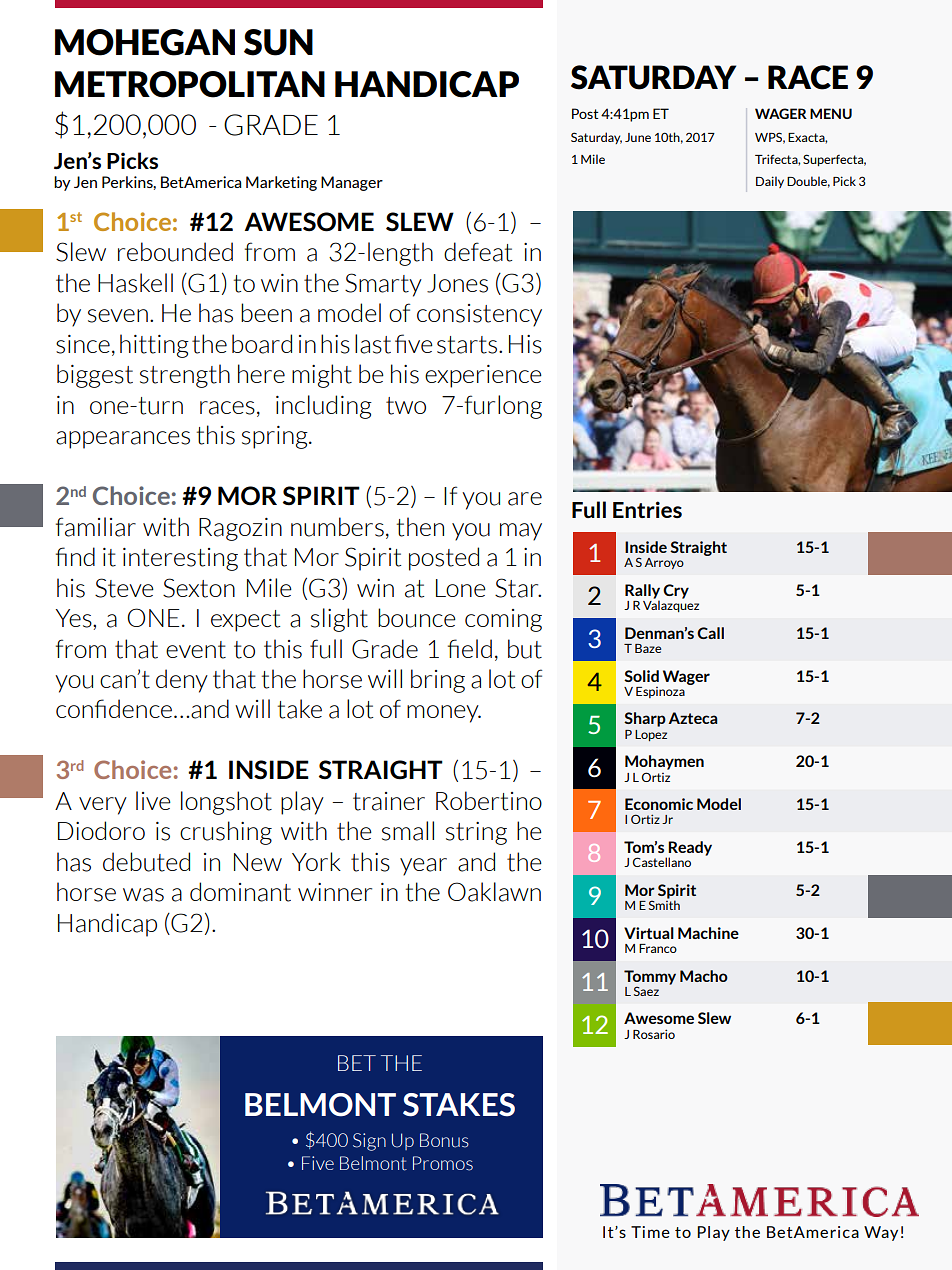 This screenshot has width=952, height=1270. What do you see at coordinates (369, 1142) in the screenshot?
I see `Sign` at bounding box center [369, 1142].
